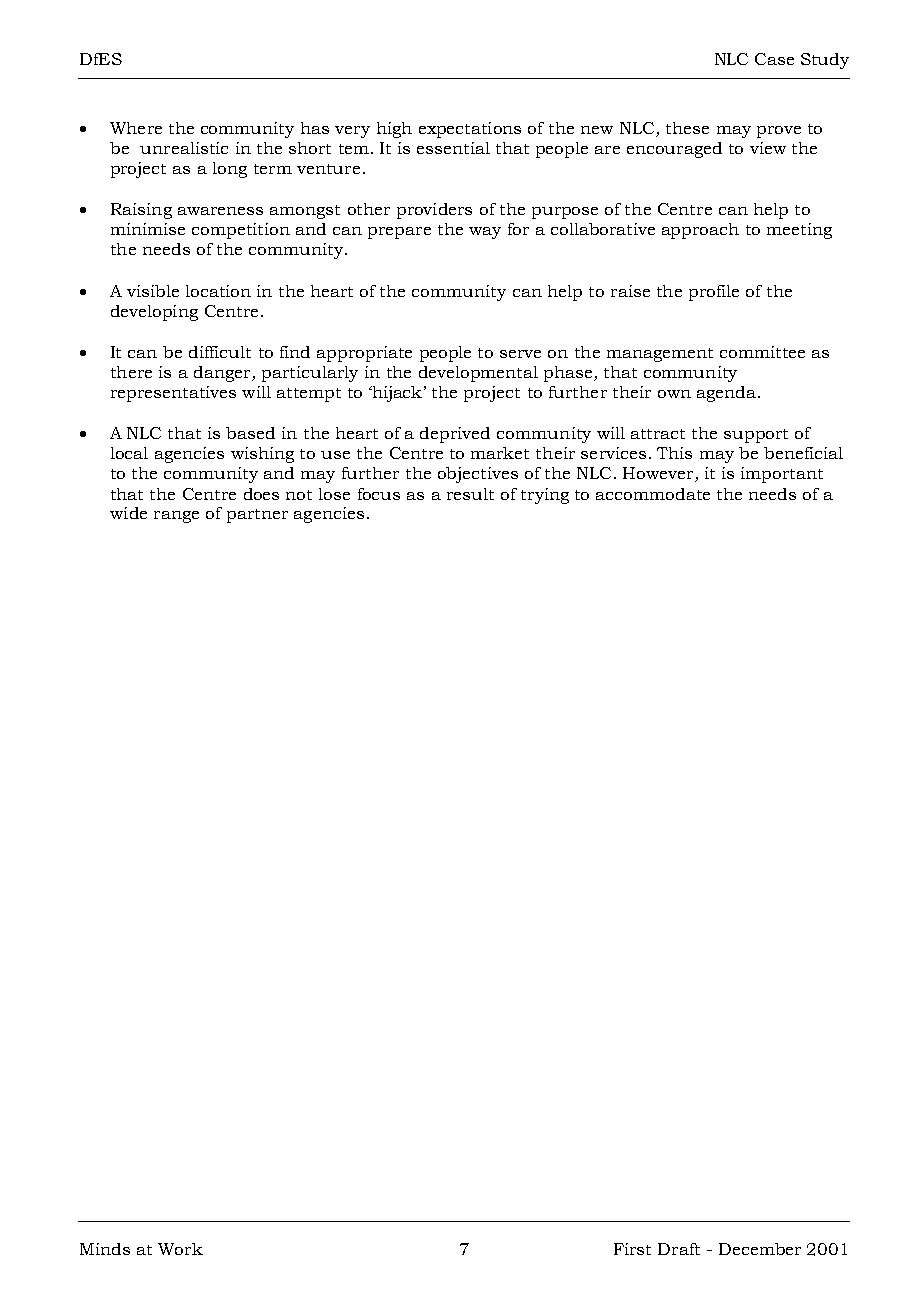  I want to click on December, so click(760, 1249).
